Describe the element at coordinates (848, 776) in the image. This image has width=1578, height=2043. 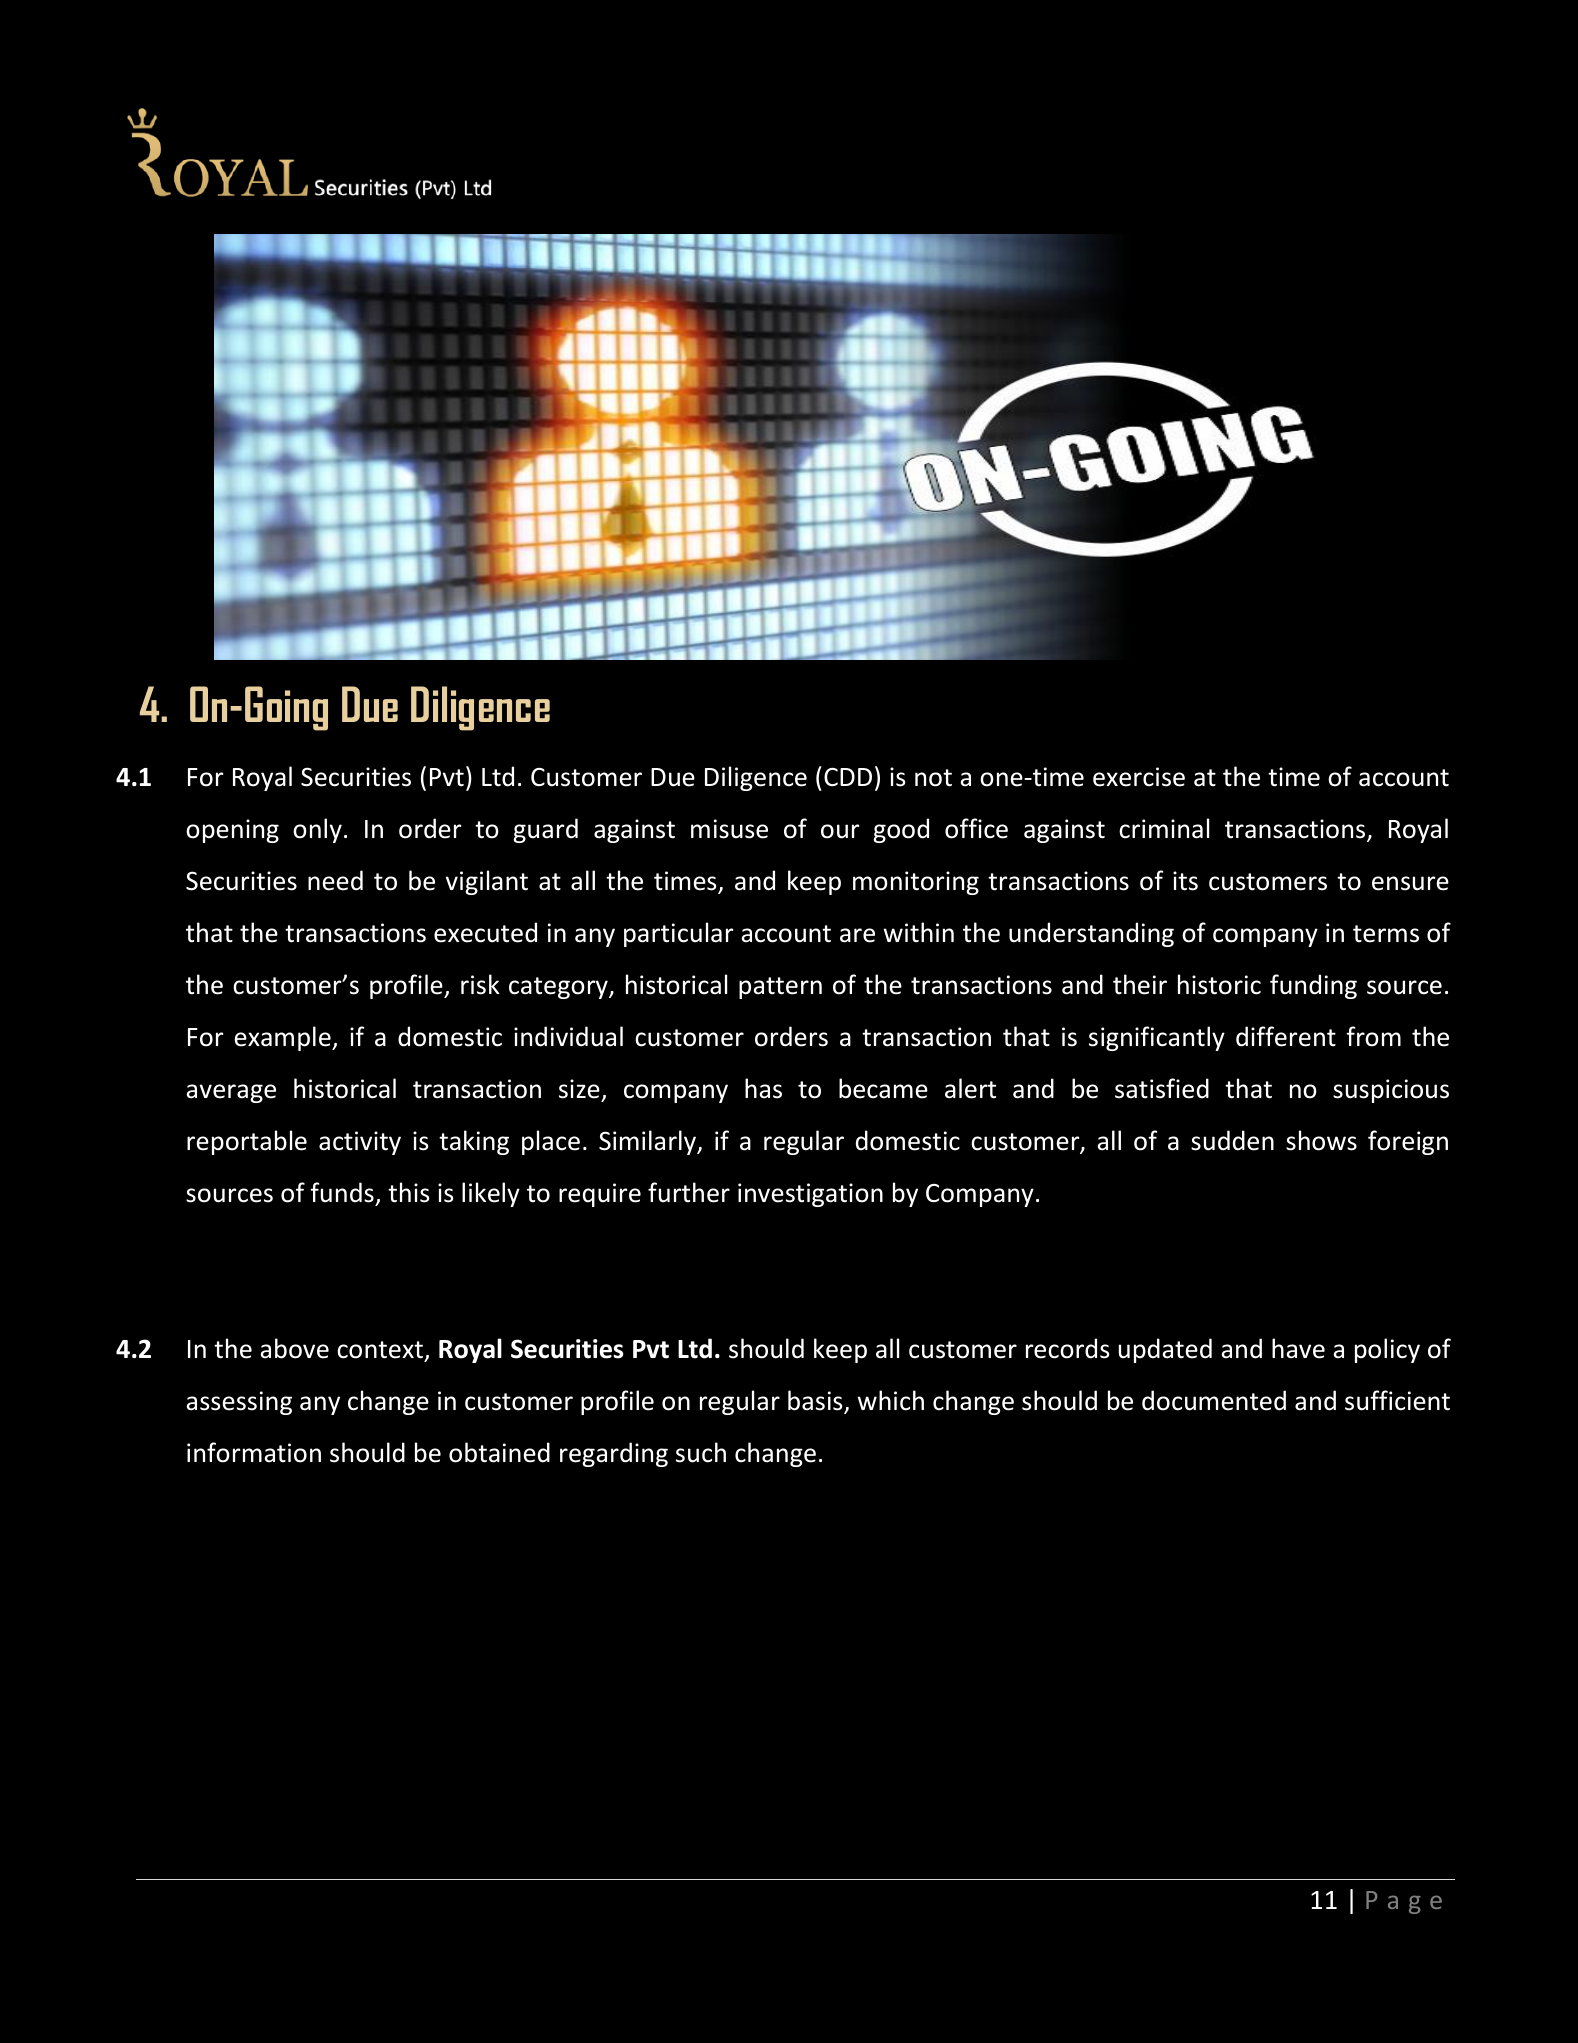
I see `CDD` at that location.
